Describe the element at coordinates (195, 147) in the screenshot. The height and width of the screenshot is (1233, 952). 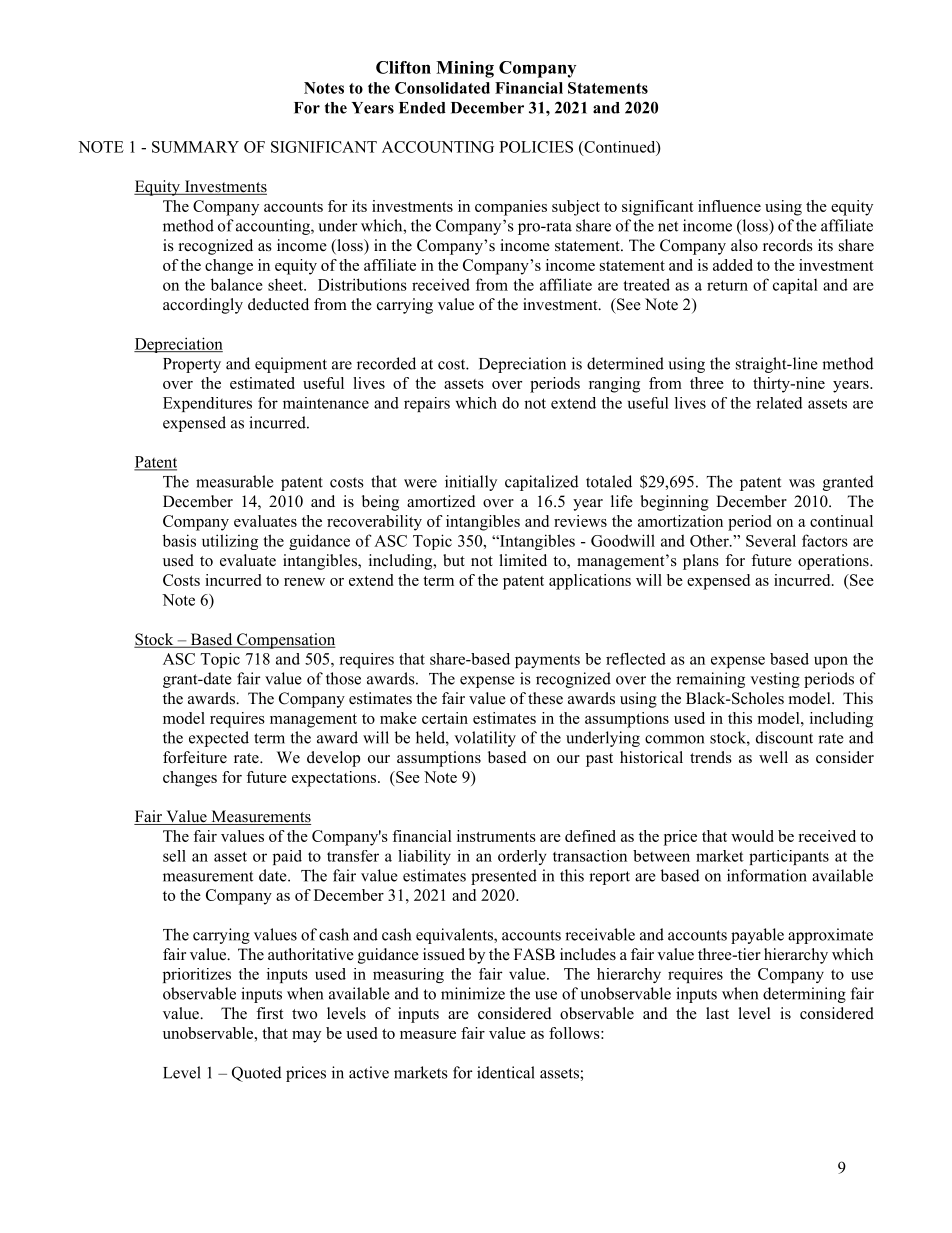
I see `SUMMARY` at that location.
